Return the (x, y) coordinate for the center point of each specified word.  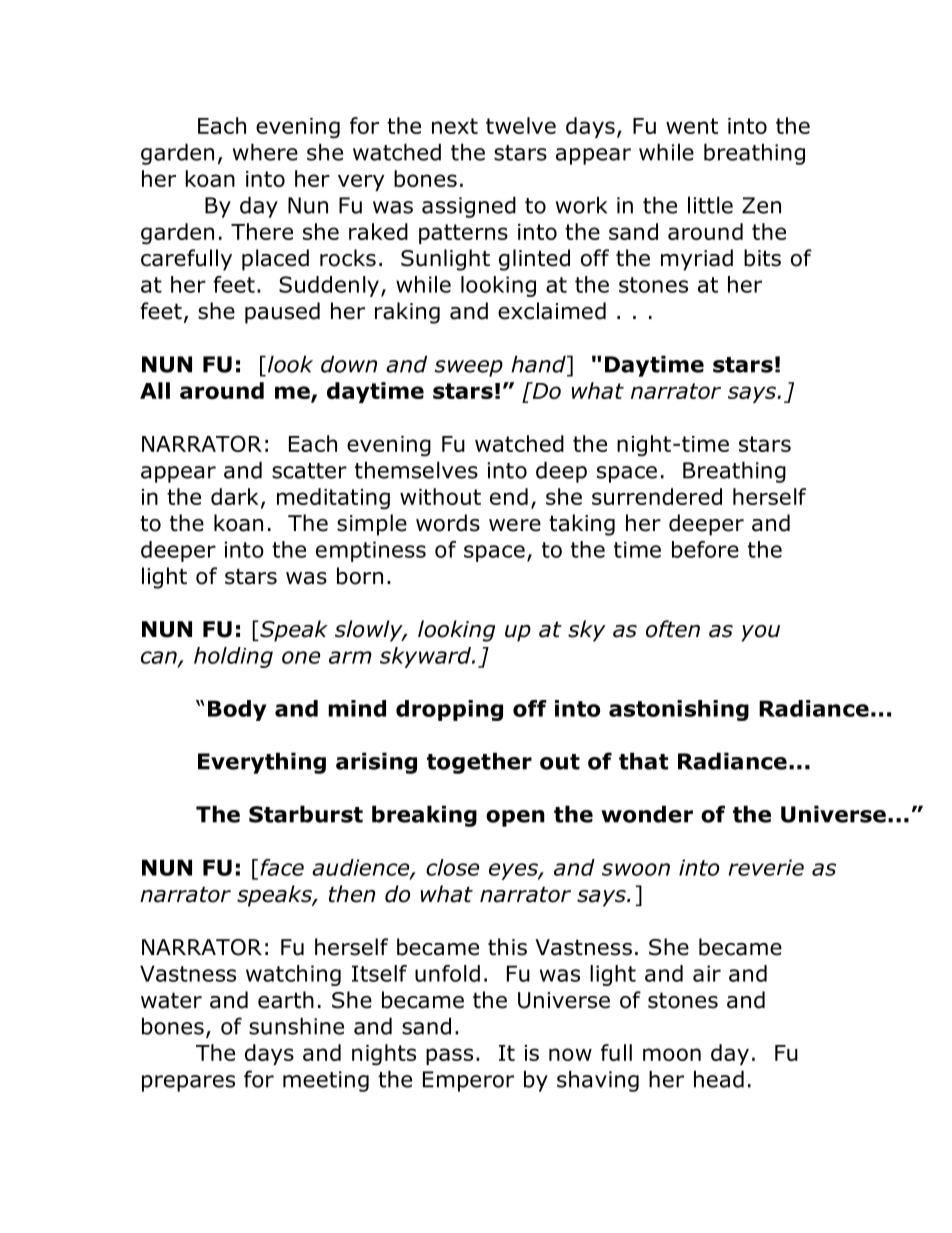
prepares (188, 1083)
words (448, 523)
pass (449, 1056)
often (673, 629)
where (265, 152)
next (455, 126)
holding (233, 657)
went (692, 126)
